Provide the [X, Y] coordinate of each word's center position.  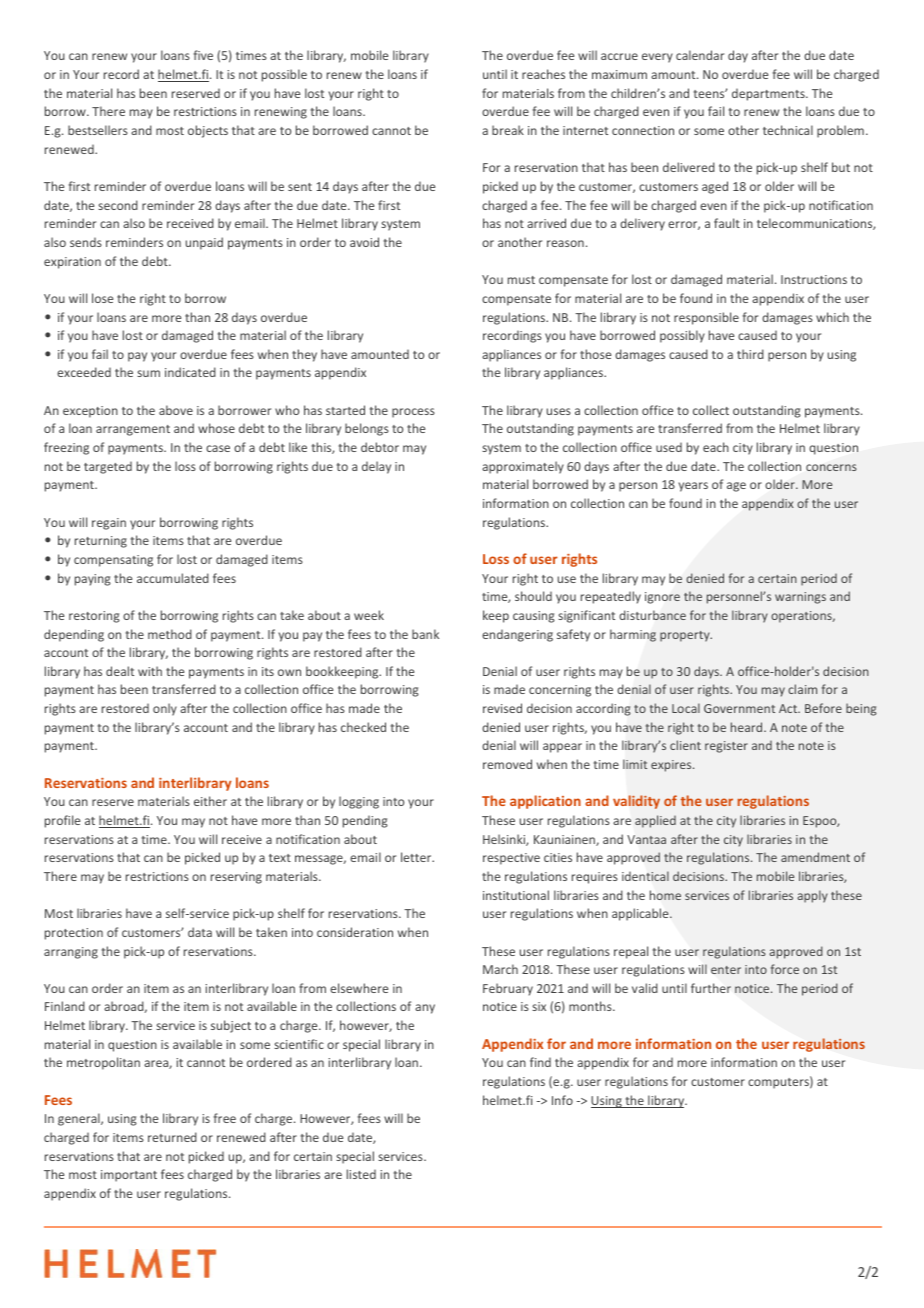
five [203, 55]
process [413, 413]
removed [507, 764]
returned [172, 1137]
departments [769, 94]
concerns [831, 467]
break [508, 130]
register [726, 747]
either [210, 801]
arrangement [133, 430]
